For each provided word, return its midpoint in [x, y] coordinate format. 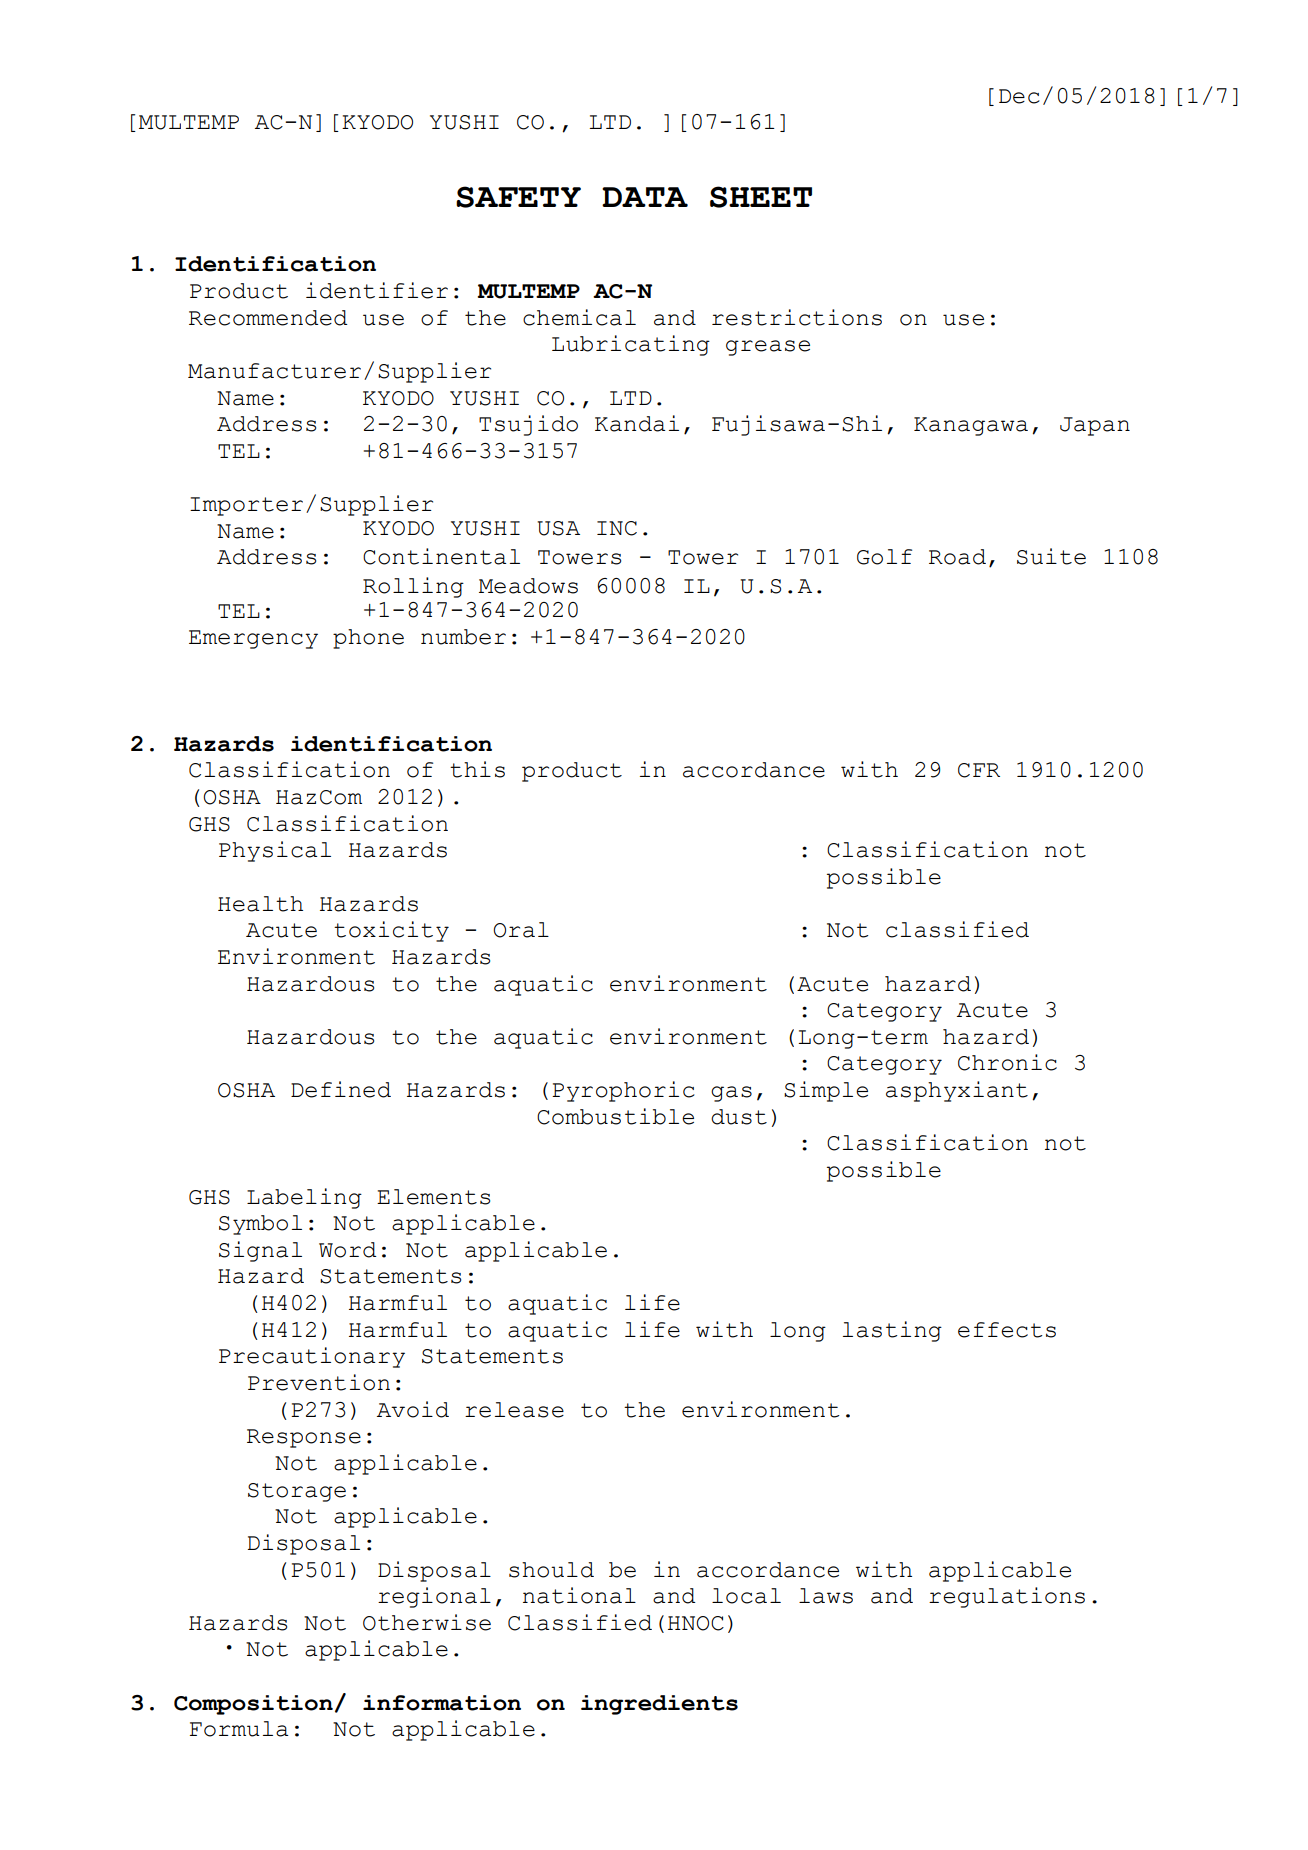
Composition [253, 1705]
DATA [645, 197]
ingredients [659, 1705]
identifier [377, 290]
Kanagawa [971, 426]
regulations [1007, 1597]
